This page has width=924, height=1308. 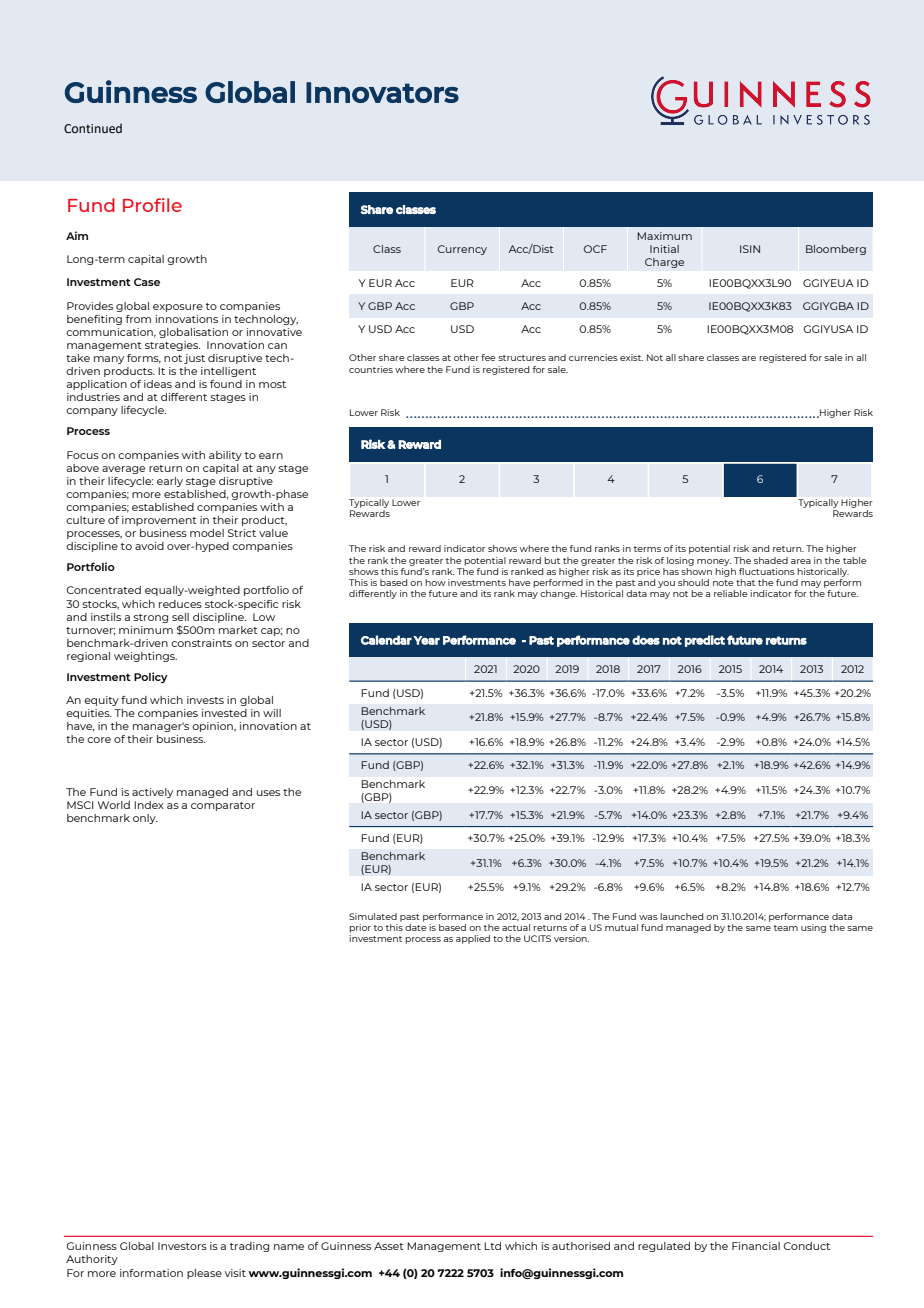 What do you see at coordinates (182, 1246) in the page?
I see `Investors` at bounding box center [182, 1246].
